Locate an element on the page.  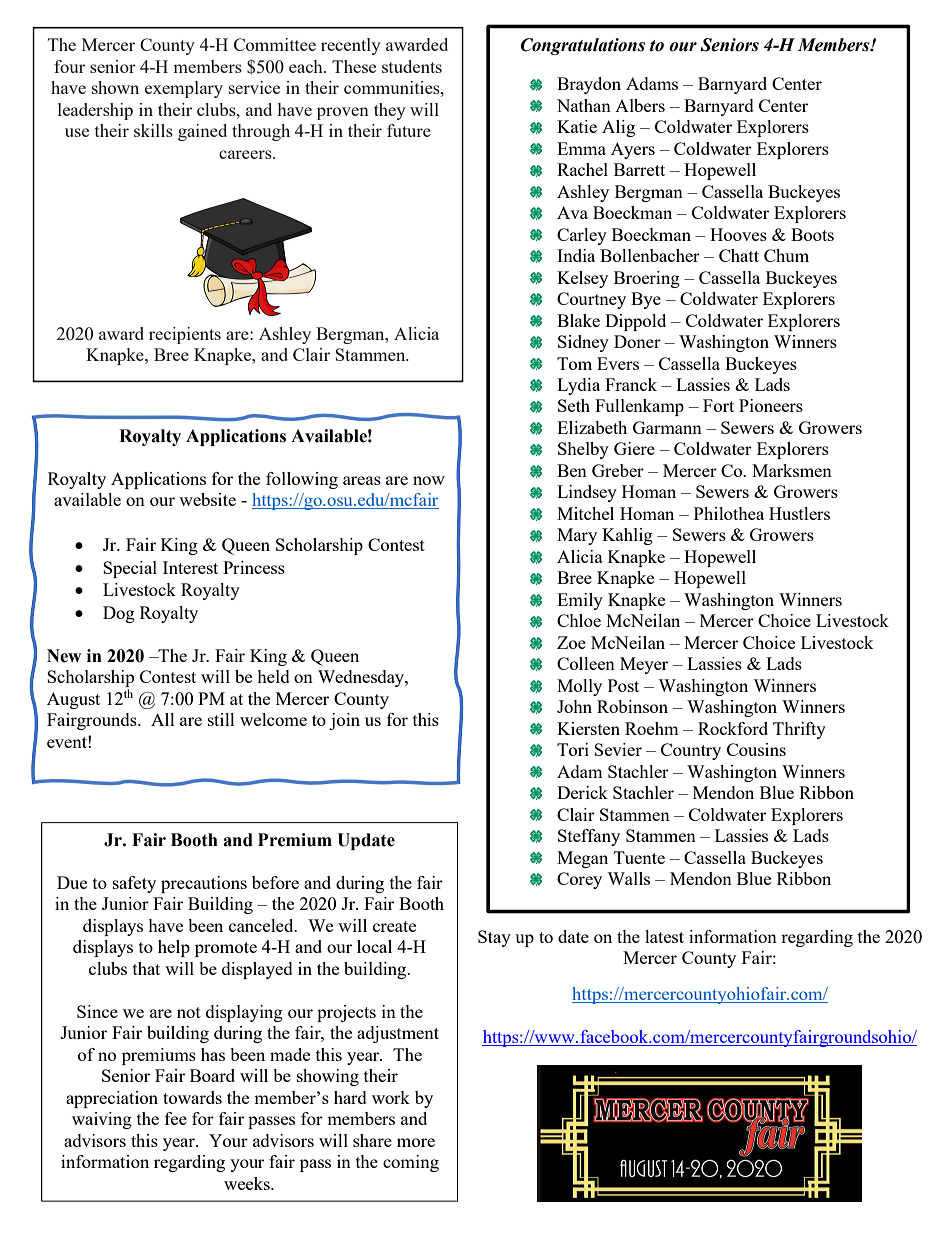
students is located at coordinates (412, 66).
